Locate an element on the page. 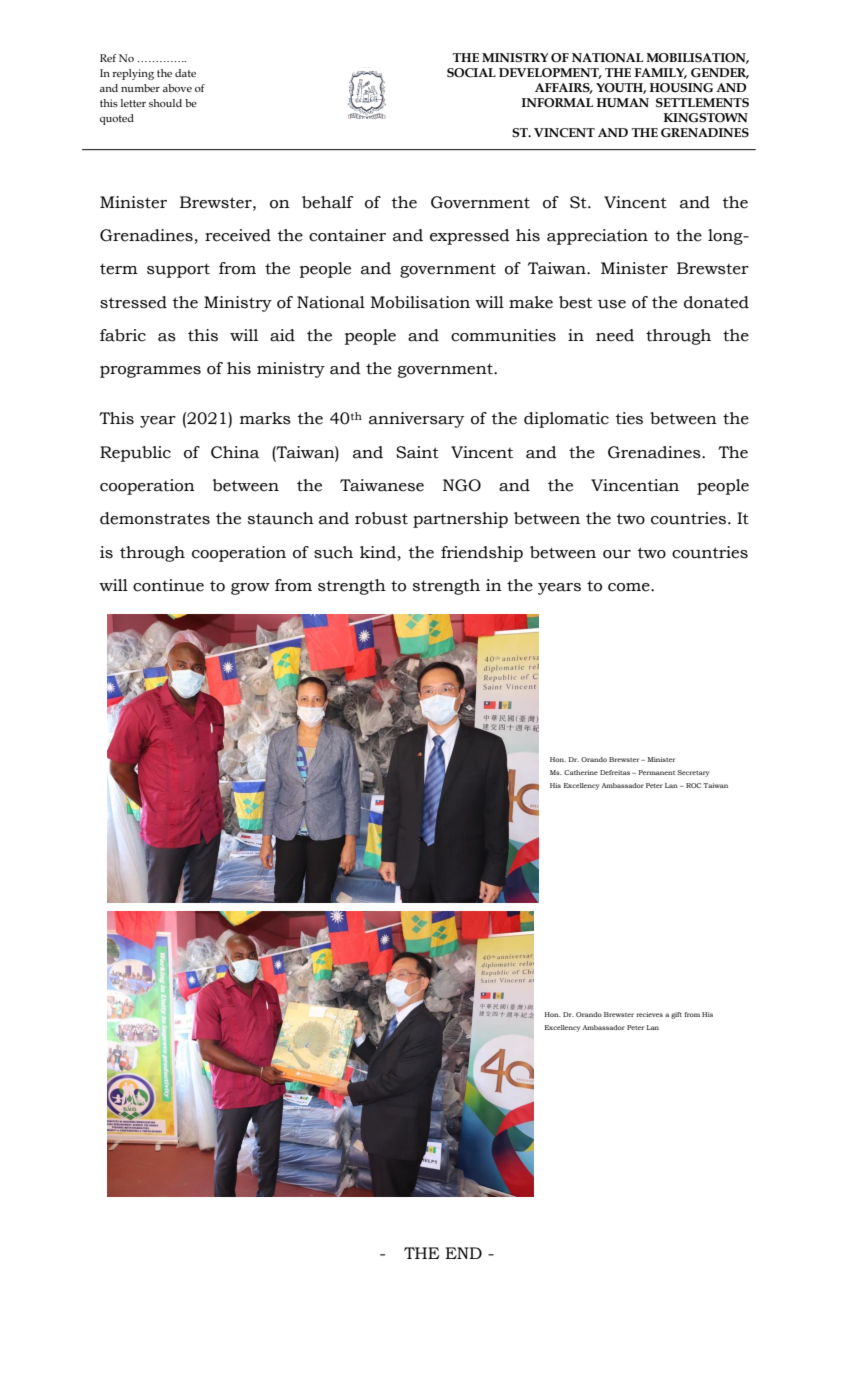 This document has width=849, height=1400. above is located at coordinates (177, 88).
